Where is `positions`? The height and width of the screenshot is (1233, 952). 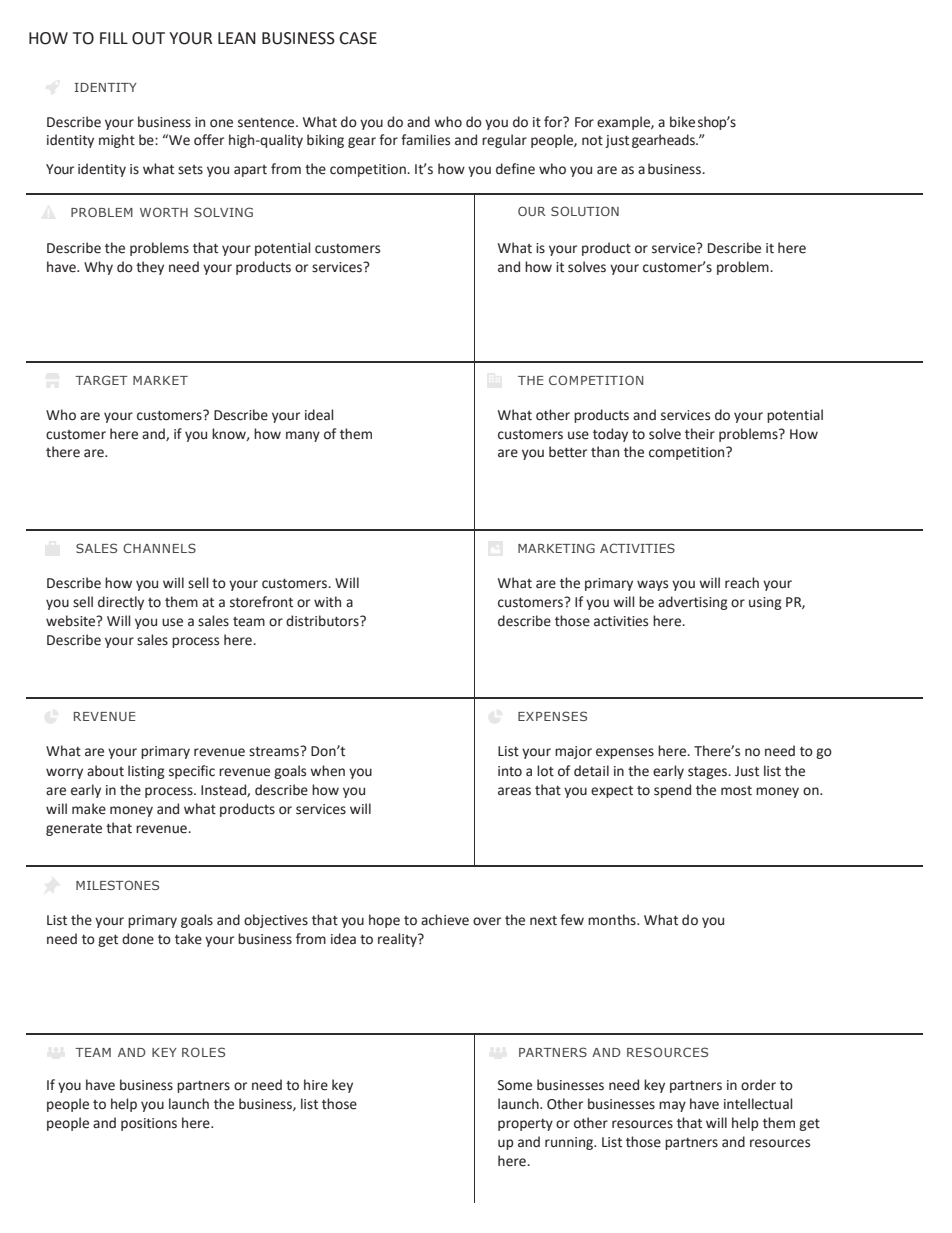
positions is located at coordinates (149, 1124).
